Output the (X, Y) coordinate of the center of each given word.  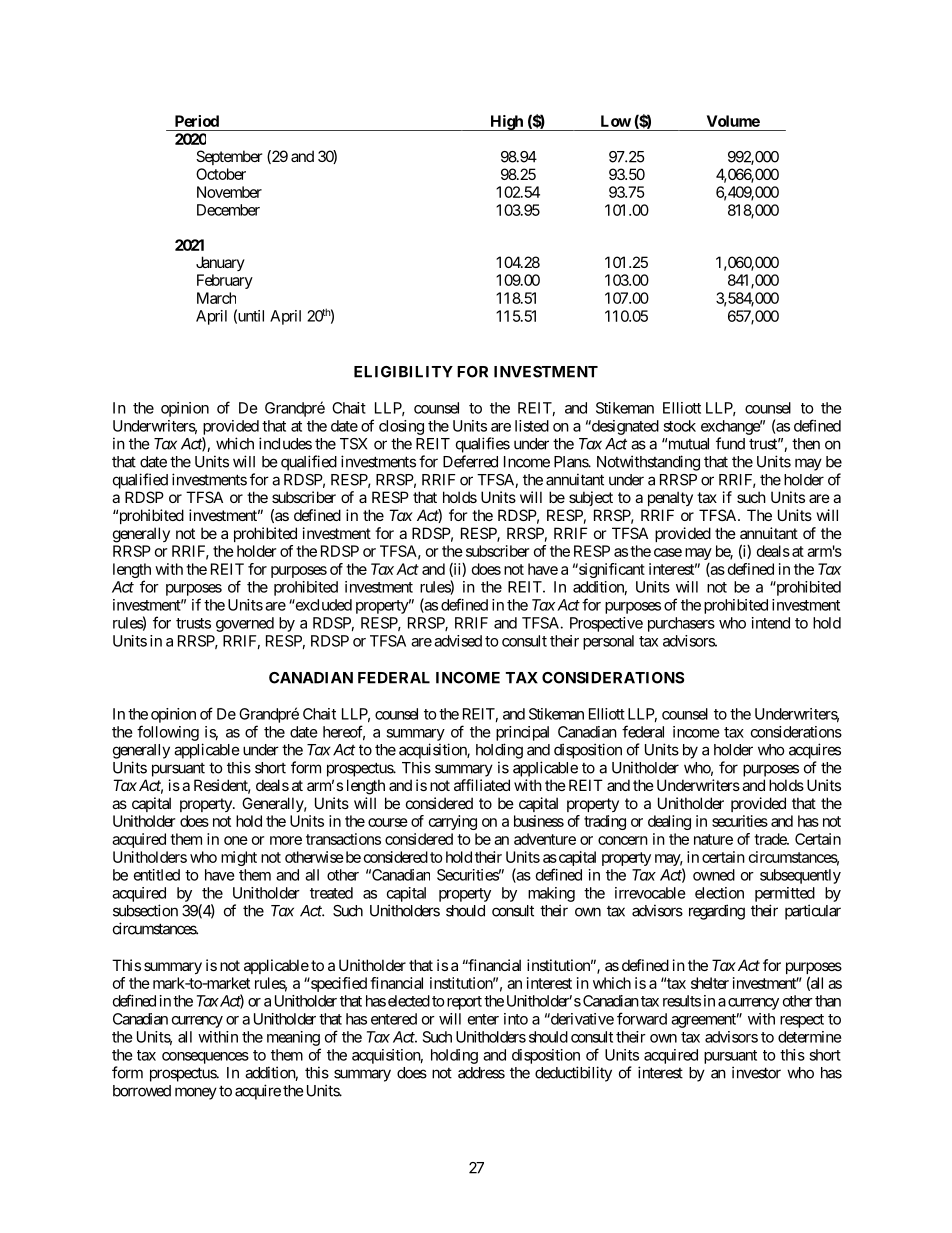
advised (458, 641)
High (506, 123)
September (229, 157)
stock (679, 426)
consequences (205, 1058)
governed (245, 624)
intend (771, 623)
